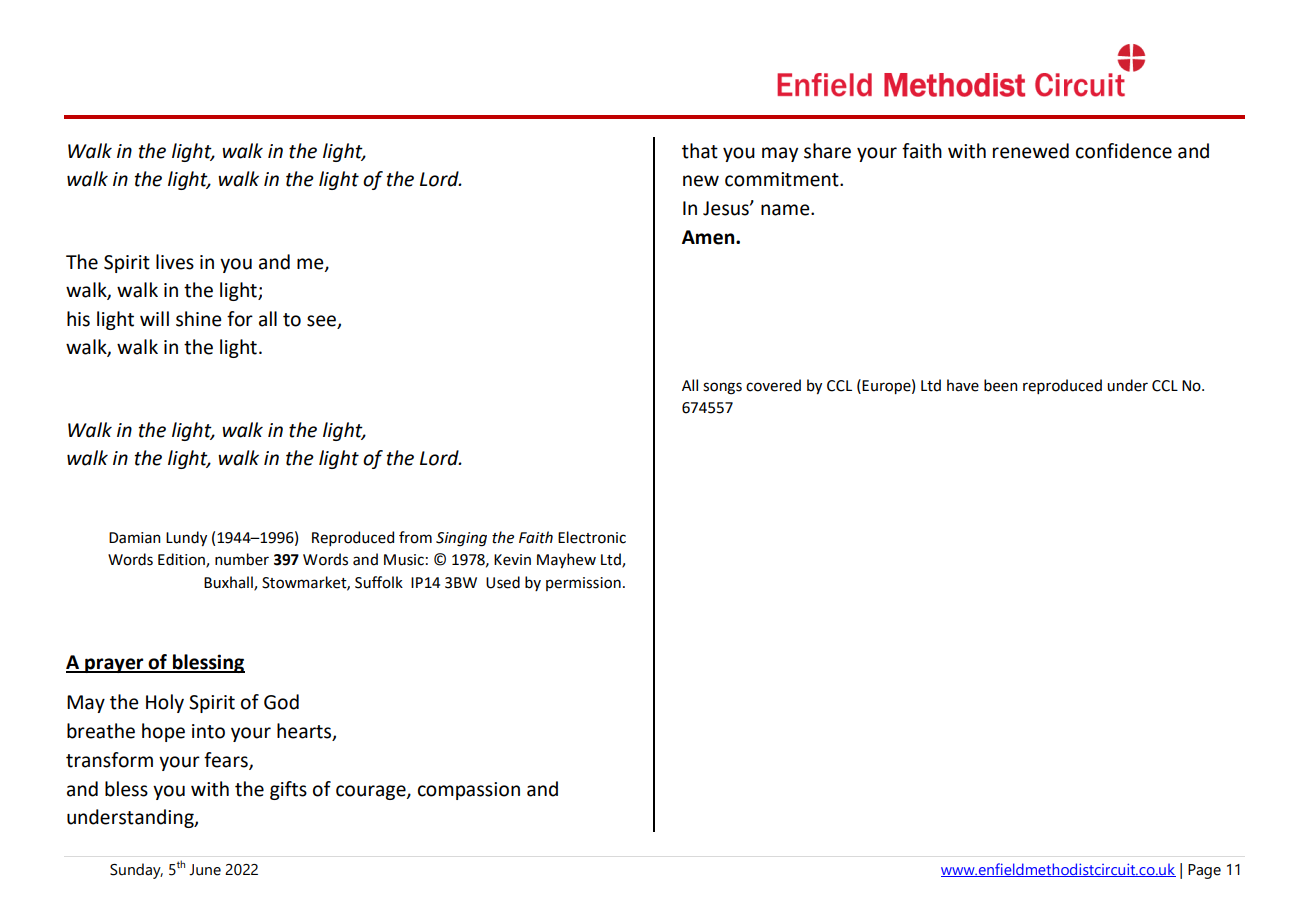  Describe the element at coordinates (700, 151) in the page. I see `that` at that location.
